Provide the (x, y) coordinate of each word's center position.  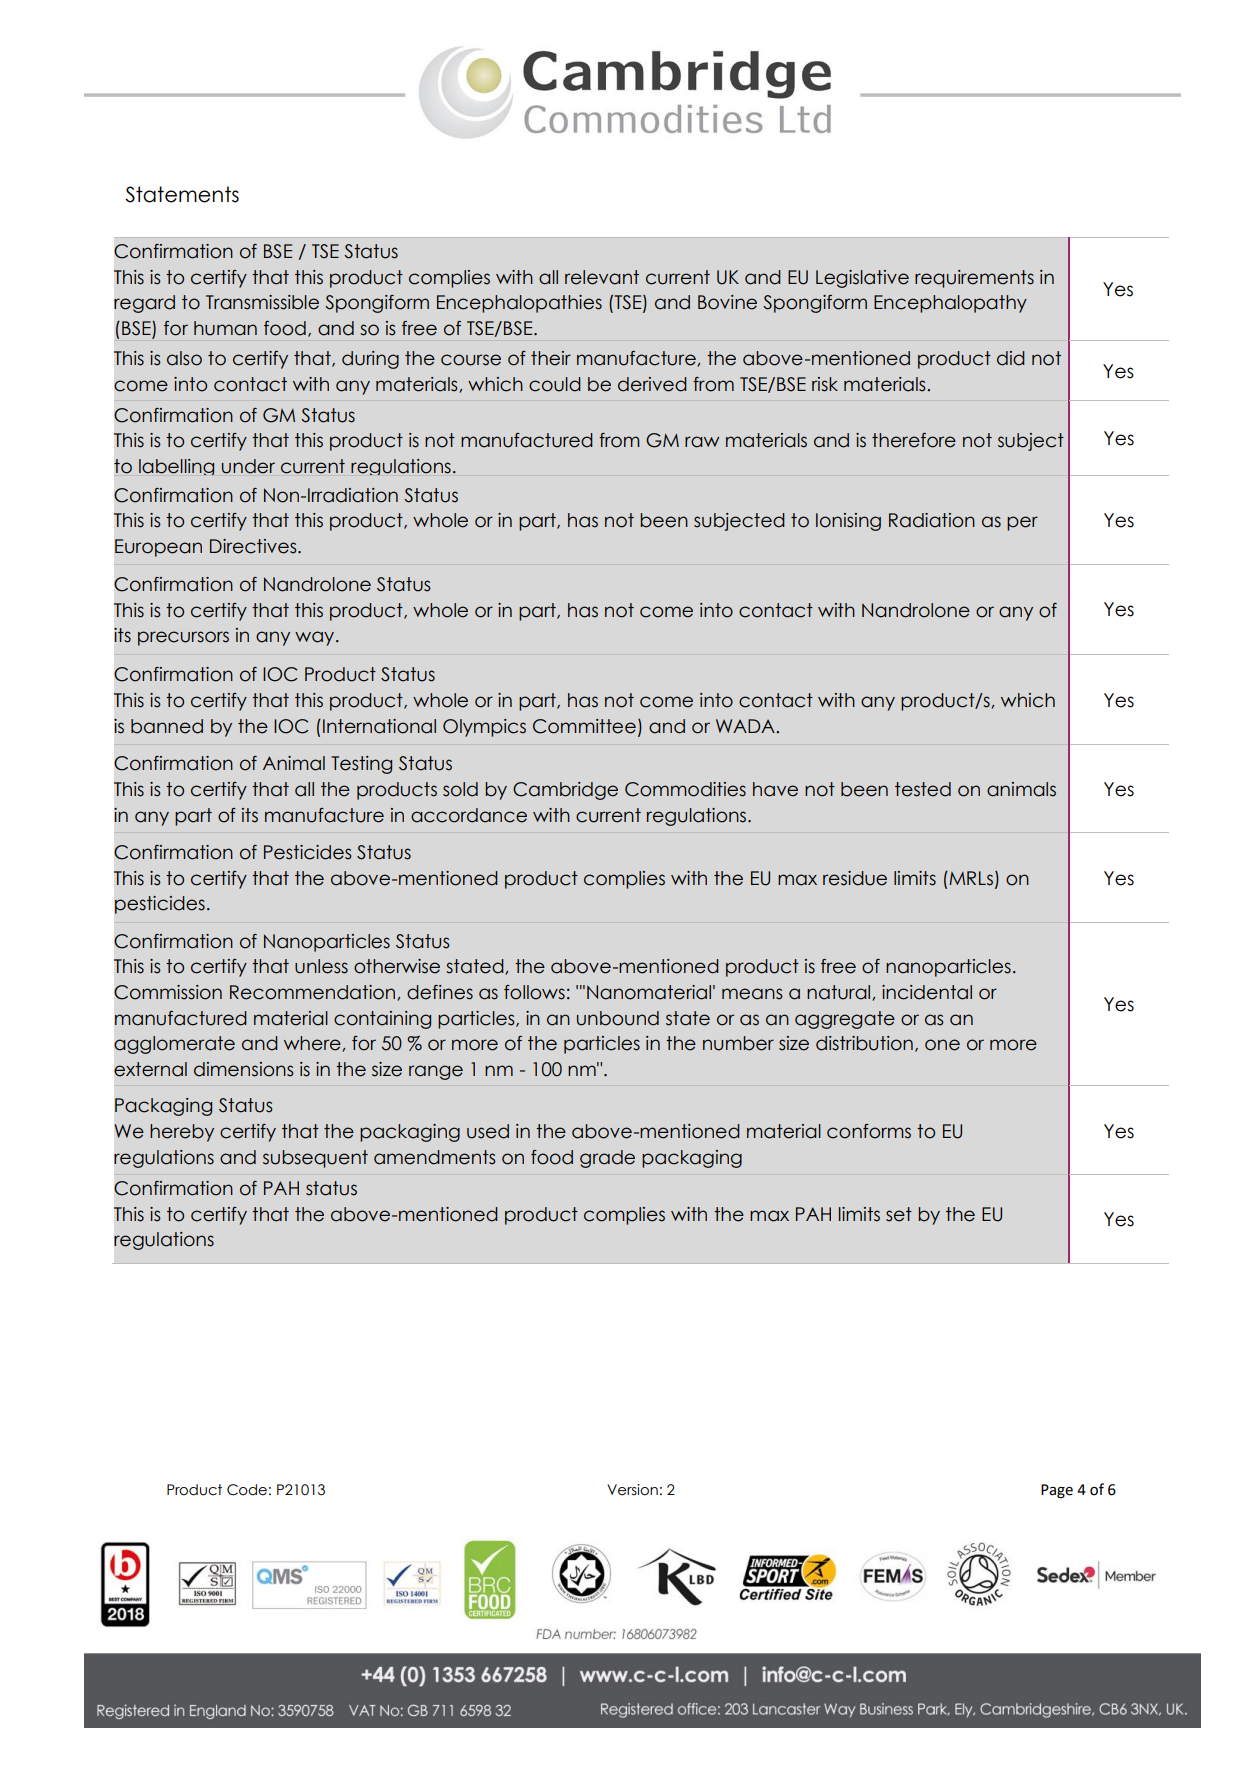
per (1022, 523)
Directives (254, 546)
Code (247, 1490)
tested (923, 789)
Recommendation (314, 993)
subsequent (315, 1159)
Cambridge (565, 791)
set (899, 1214)
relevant (602, 277)
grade (607, 1159)
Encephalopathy (950, 304)
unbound (618, 1018)
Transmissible (262, 302)
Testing (361, 765)
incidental (927, 992)
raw (702, 442)
